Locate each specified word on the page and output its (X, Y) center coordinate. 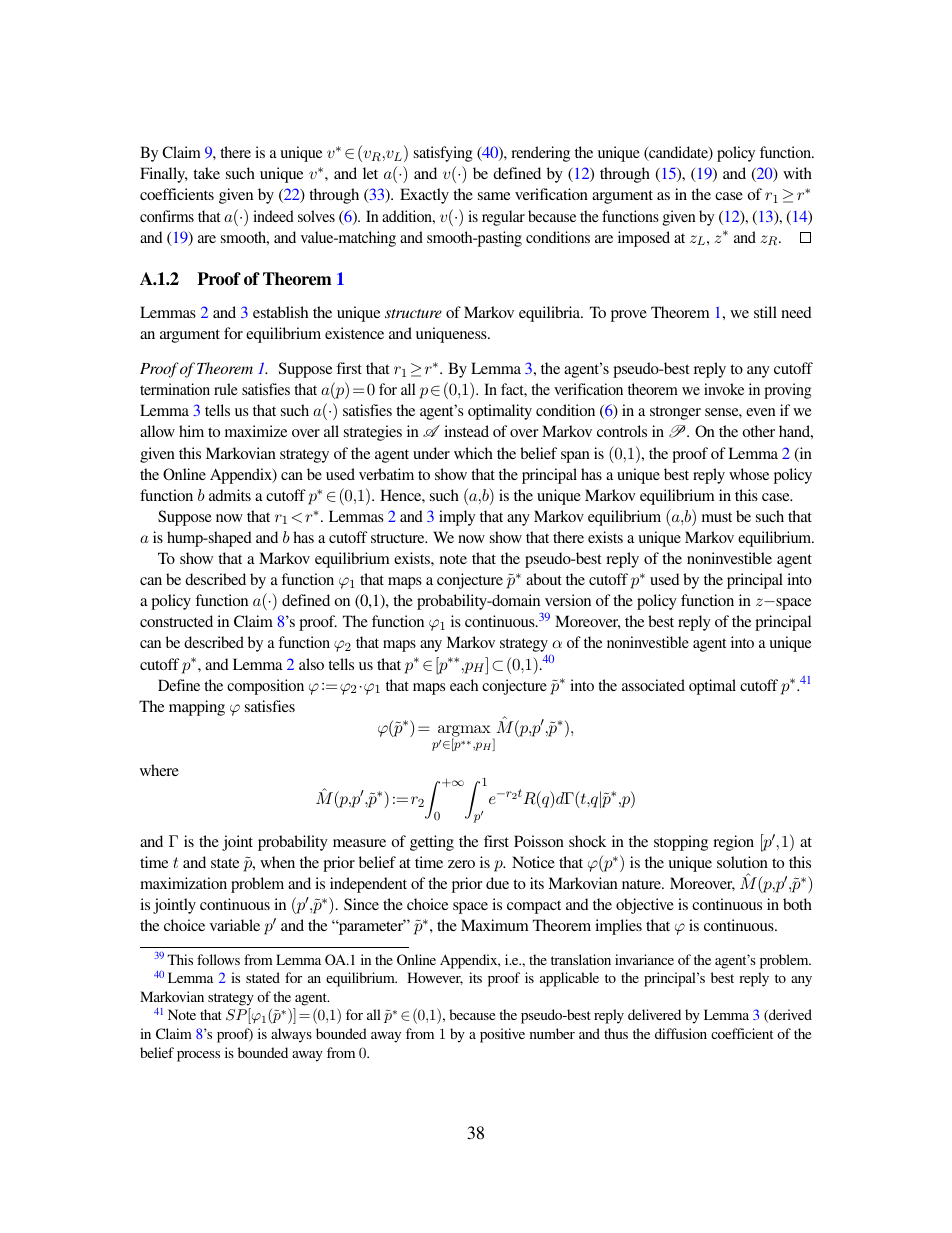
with (797, 173)
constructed (176, 621)
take (206, 173)
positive (502, 1035)
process (198, 1056)
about (544, 579)
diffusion (681, 1033)
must (717, 517)
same (494, 196)
